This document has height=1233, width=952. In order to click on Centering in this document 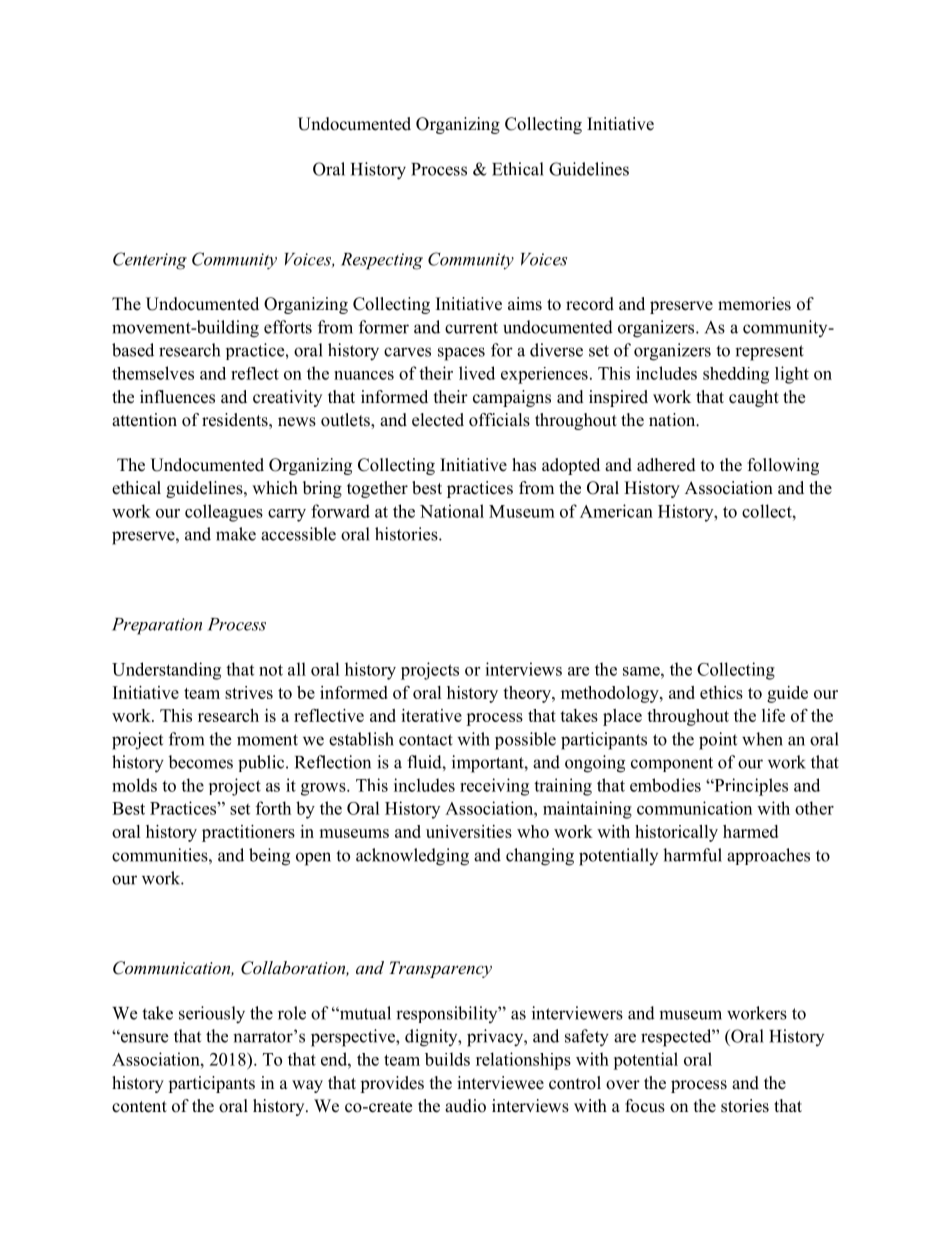, I will do `click(150, 261)`.
